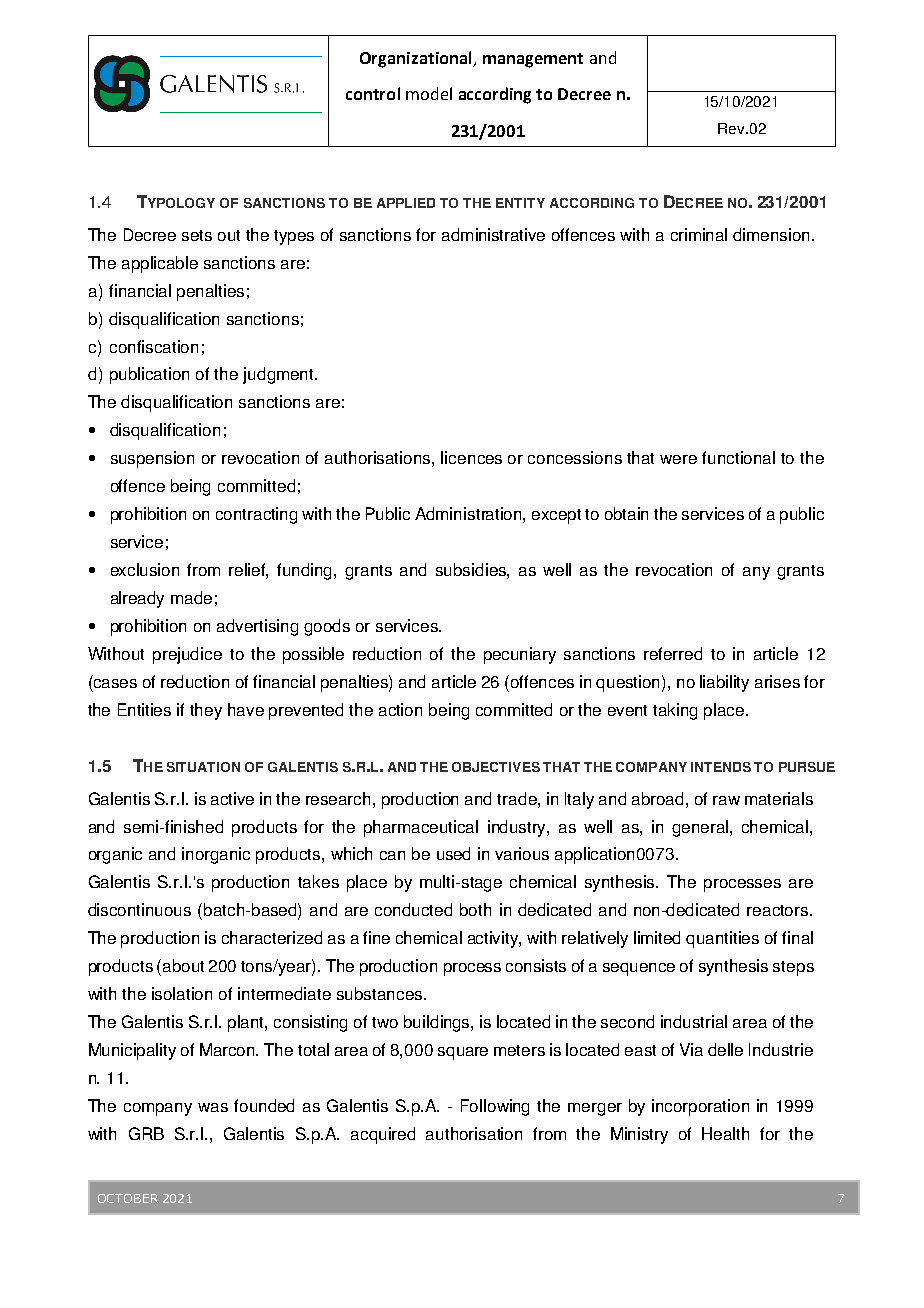  Describe the element at coordinates (429, 93) in the screenshot. I see `model` at that location.
